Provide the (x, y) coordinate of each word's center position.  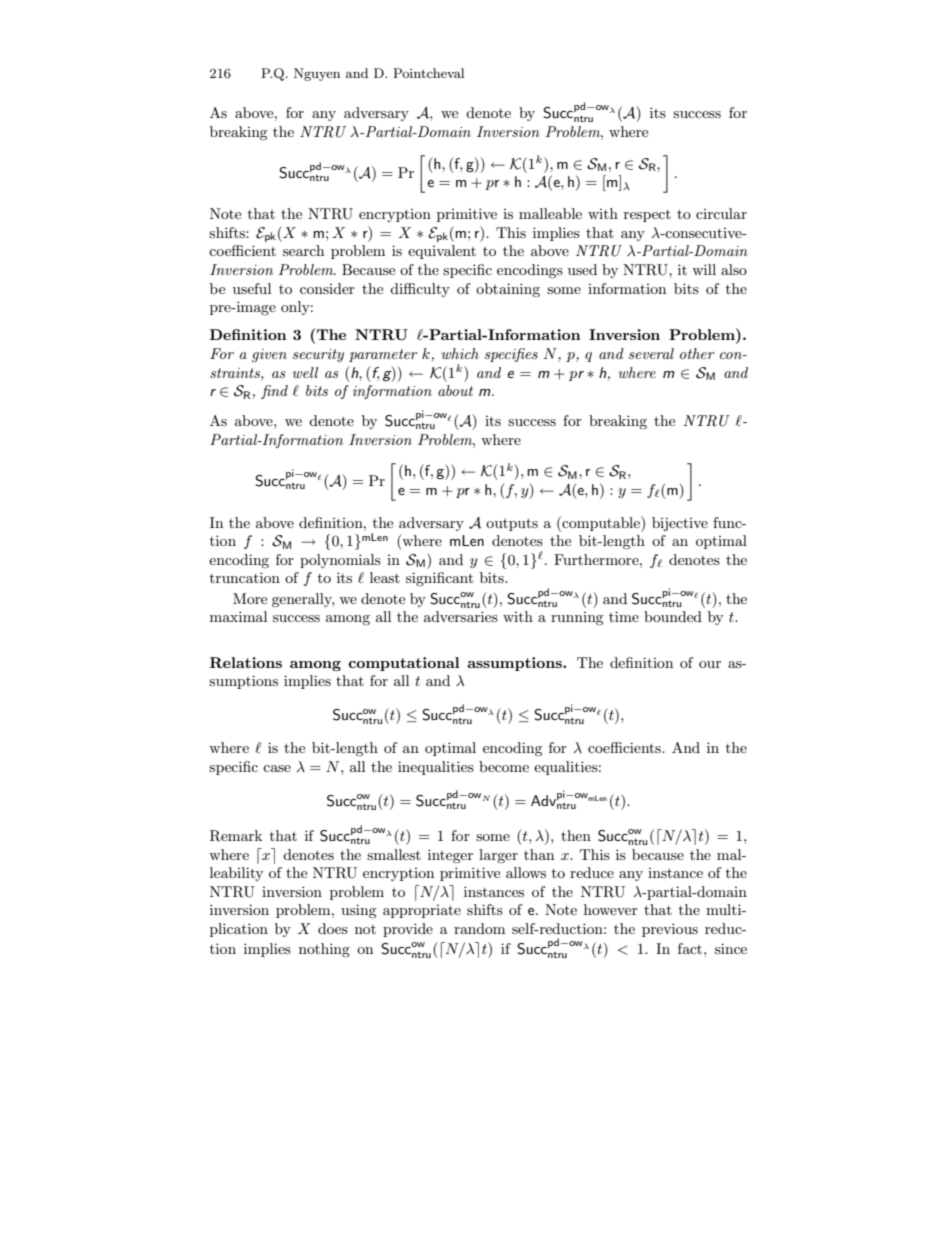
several (651, 353)
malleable (550, 213)
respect (647, 216)
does (333, 928)
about (455, 390)
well (305, 372)
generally (303, 600)
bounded (673, 616)
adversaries (461, 616)
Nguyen (317, 74)
